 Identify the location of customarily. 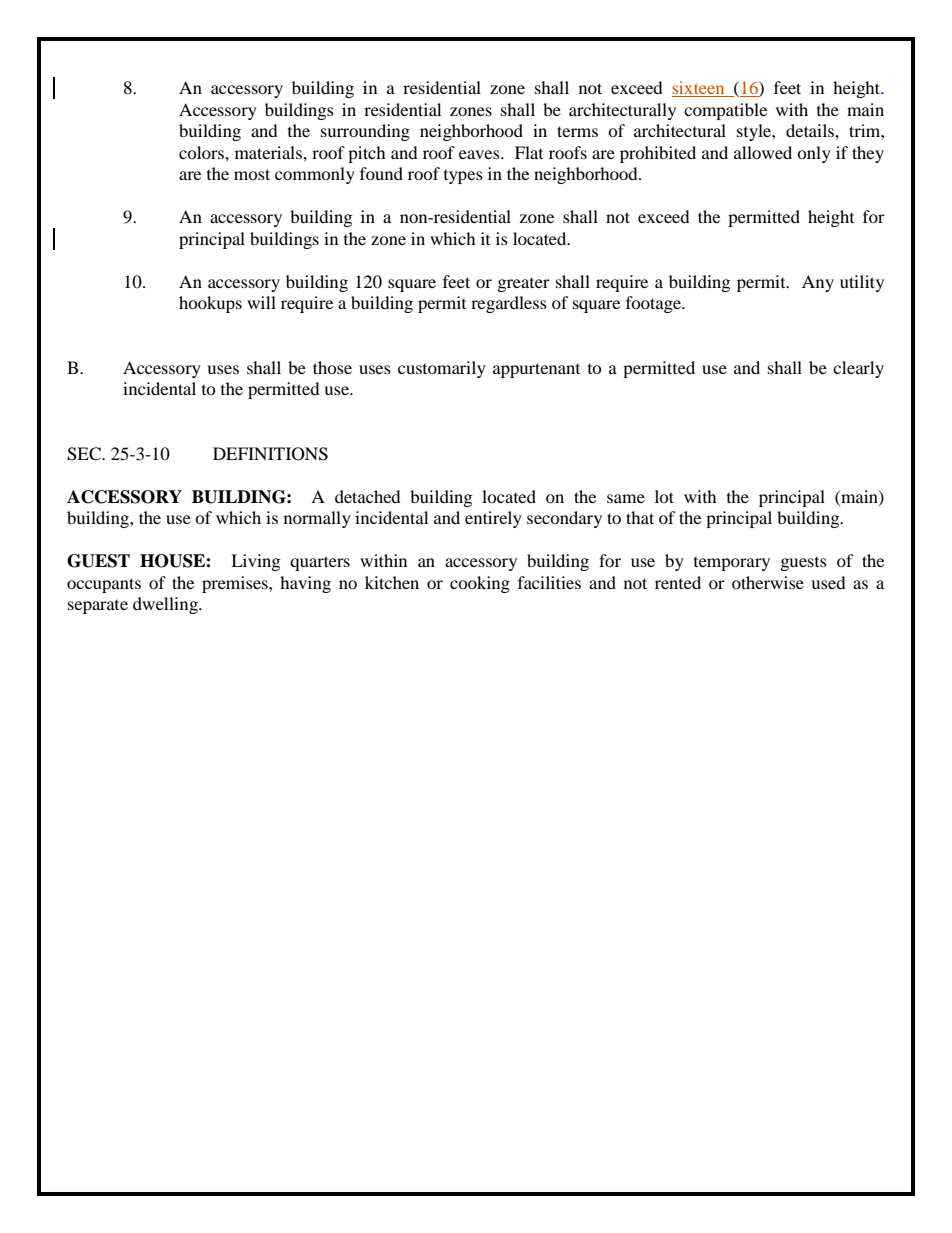
(442, 369).
